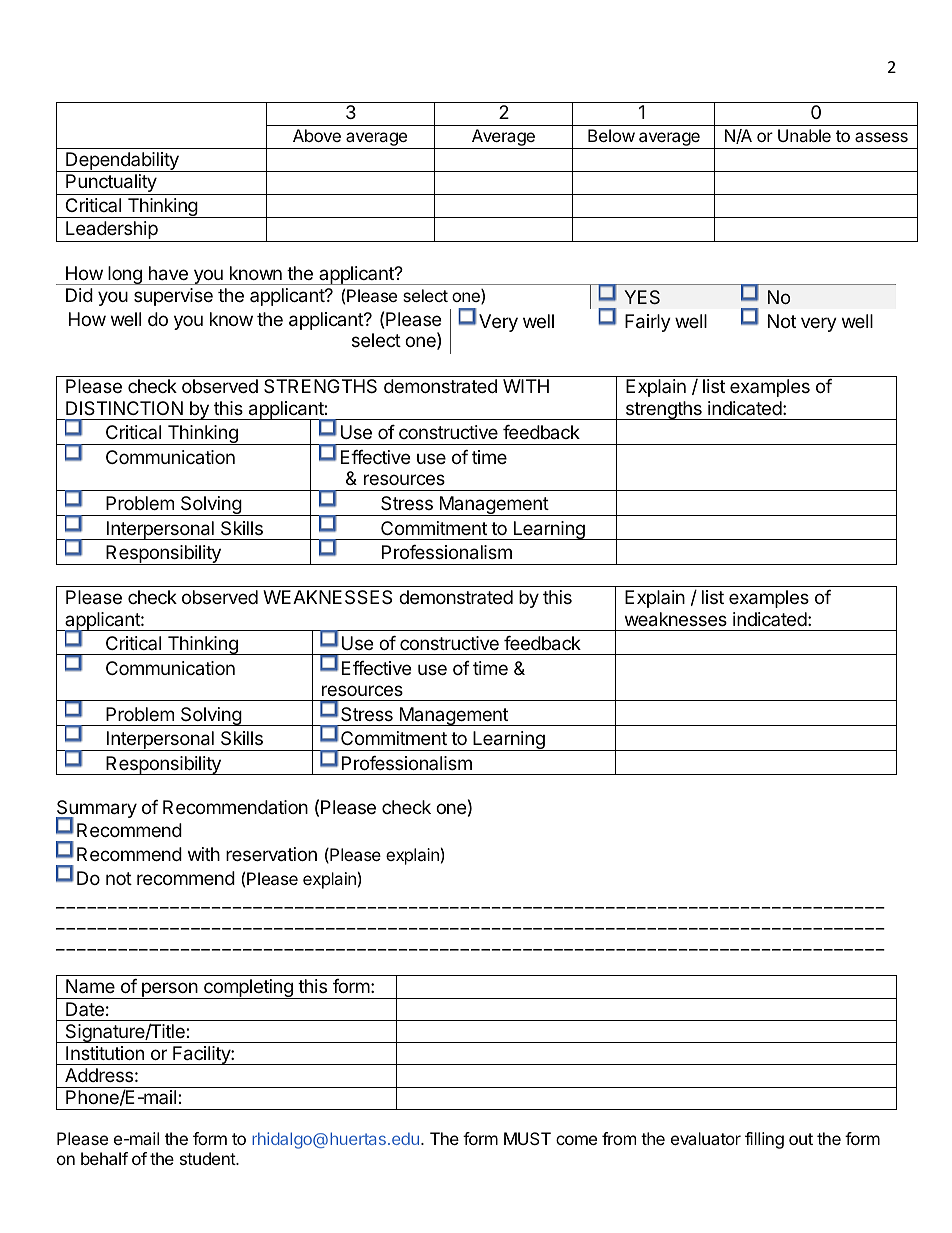 The image size is (952, 1233). What do you see at coordinates (801, 1139) in the page?
I see `out` at bounding box center [801, 1139].
